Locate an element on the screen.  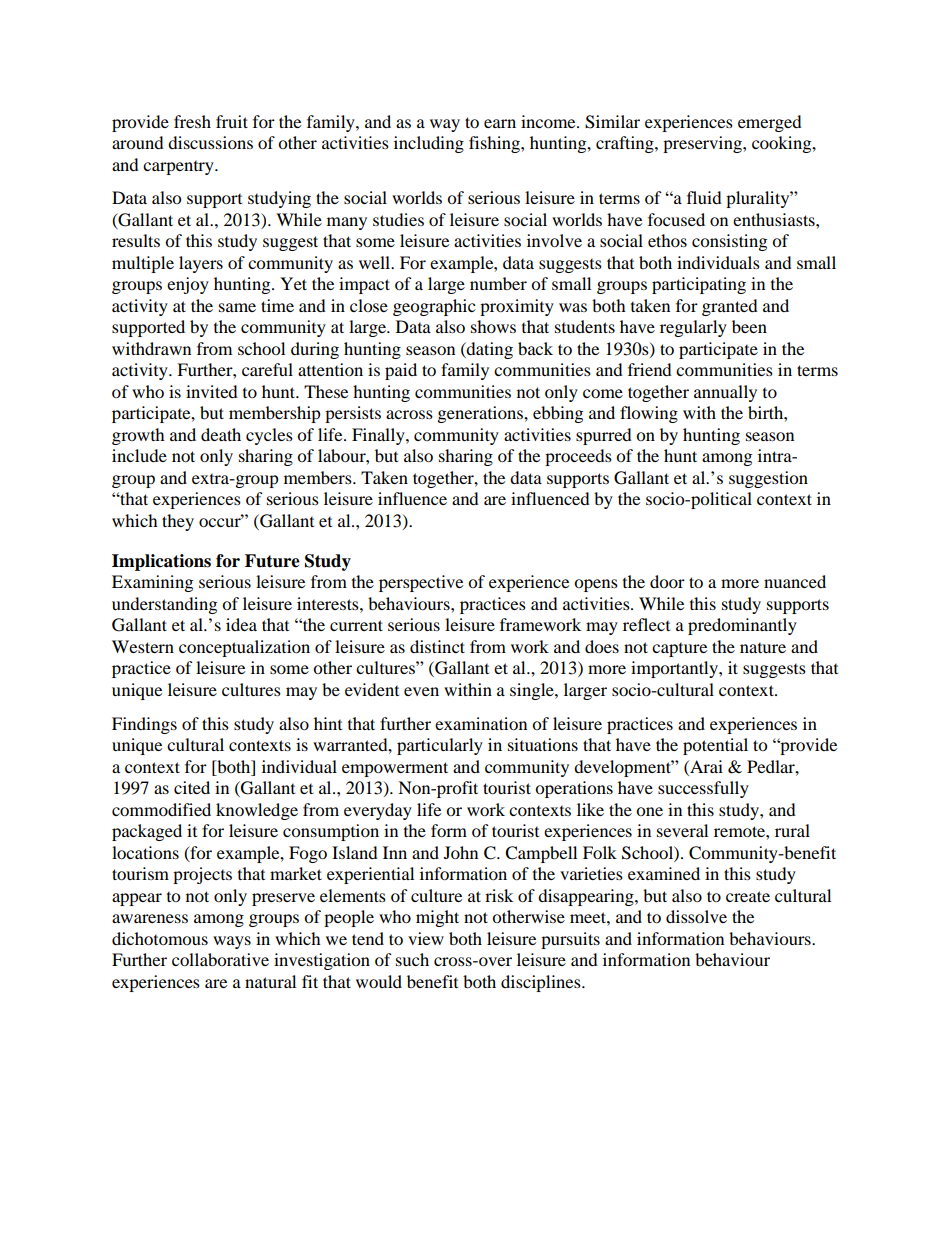
discussions is located at coordinates (210, 142).
